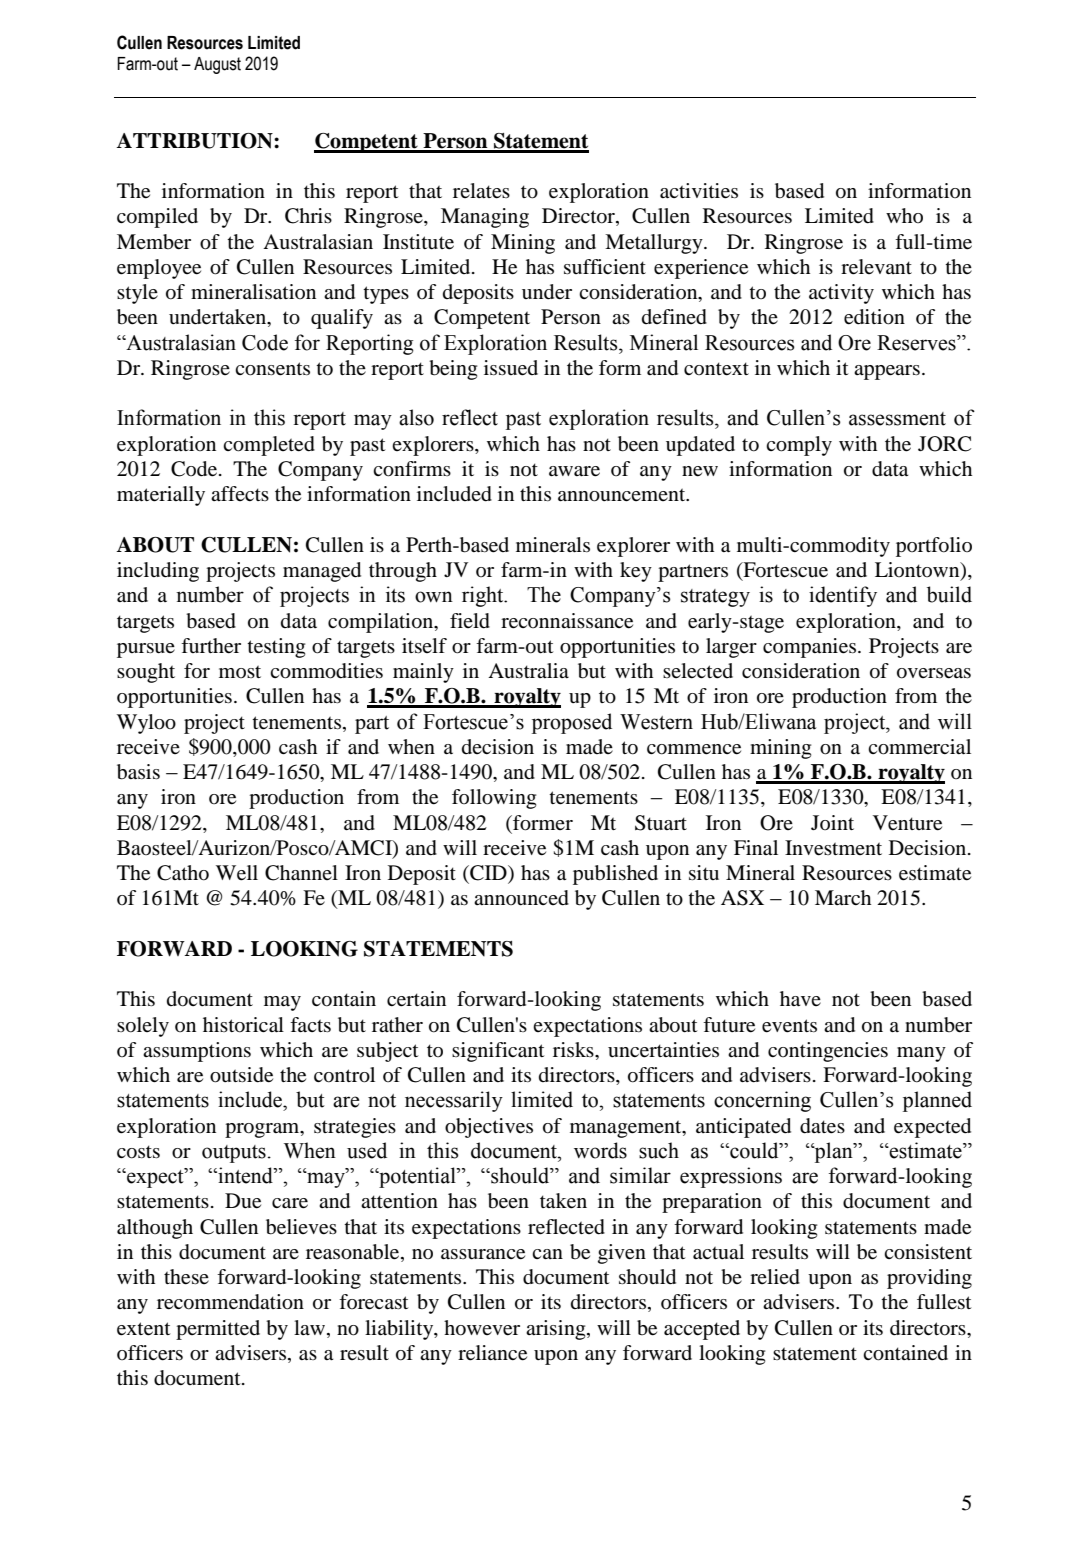  I want to click on recommendation, so click(230, 1302).
